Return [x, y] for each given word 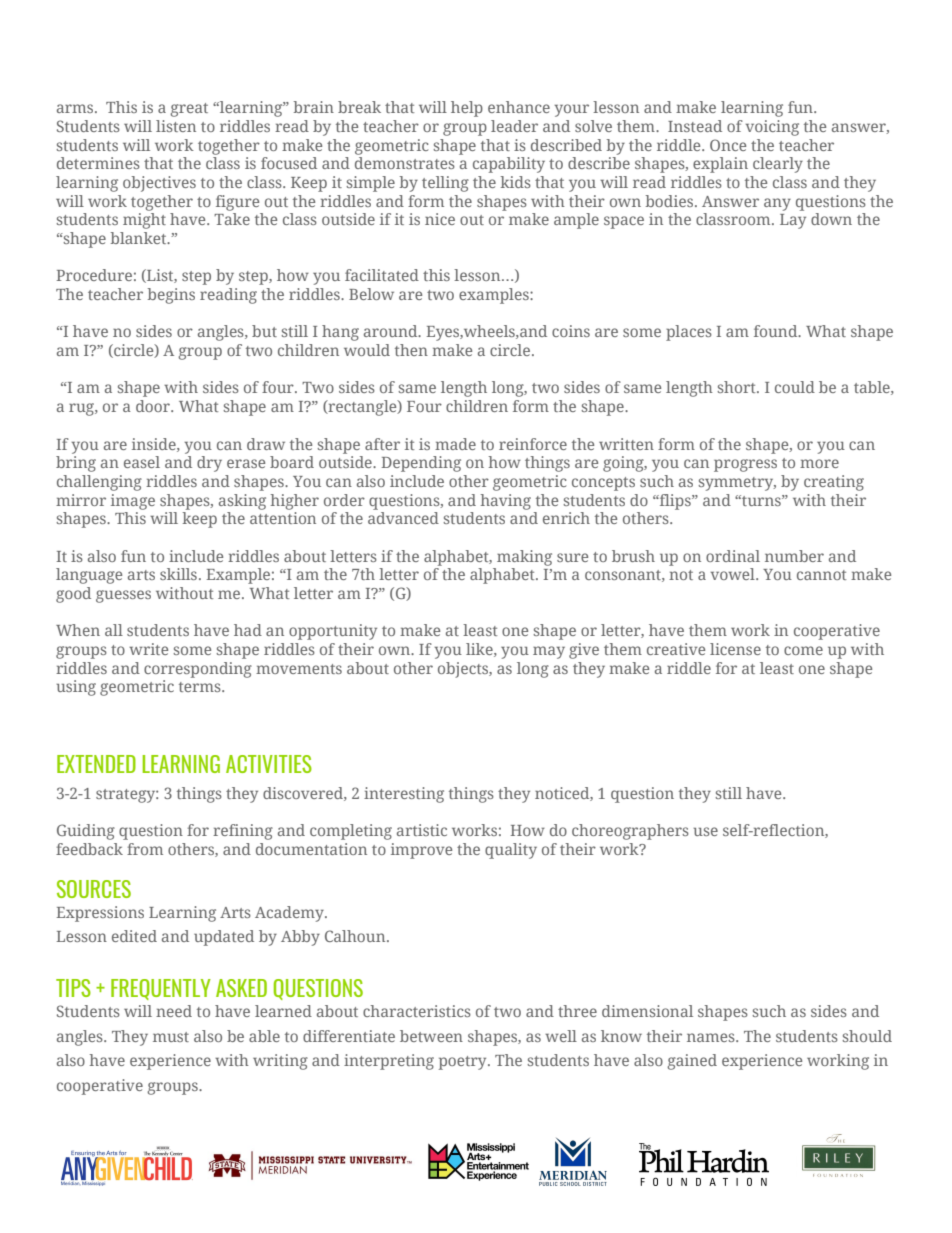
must [171, 1037]
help [467, 109]
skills [178, 574]
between [431, 1036]
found [777, 331]
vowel [734, 574]
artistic [422, 830]
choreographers [630, 832]
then [411, 350]
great [189, 110]
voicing [772, 128]
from [145, 849]
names [712, 1037]
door [154, 406]
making [524, 558]
